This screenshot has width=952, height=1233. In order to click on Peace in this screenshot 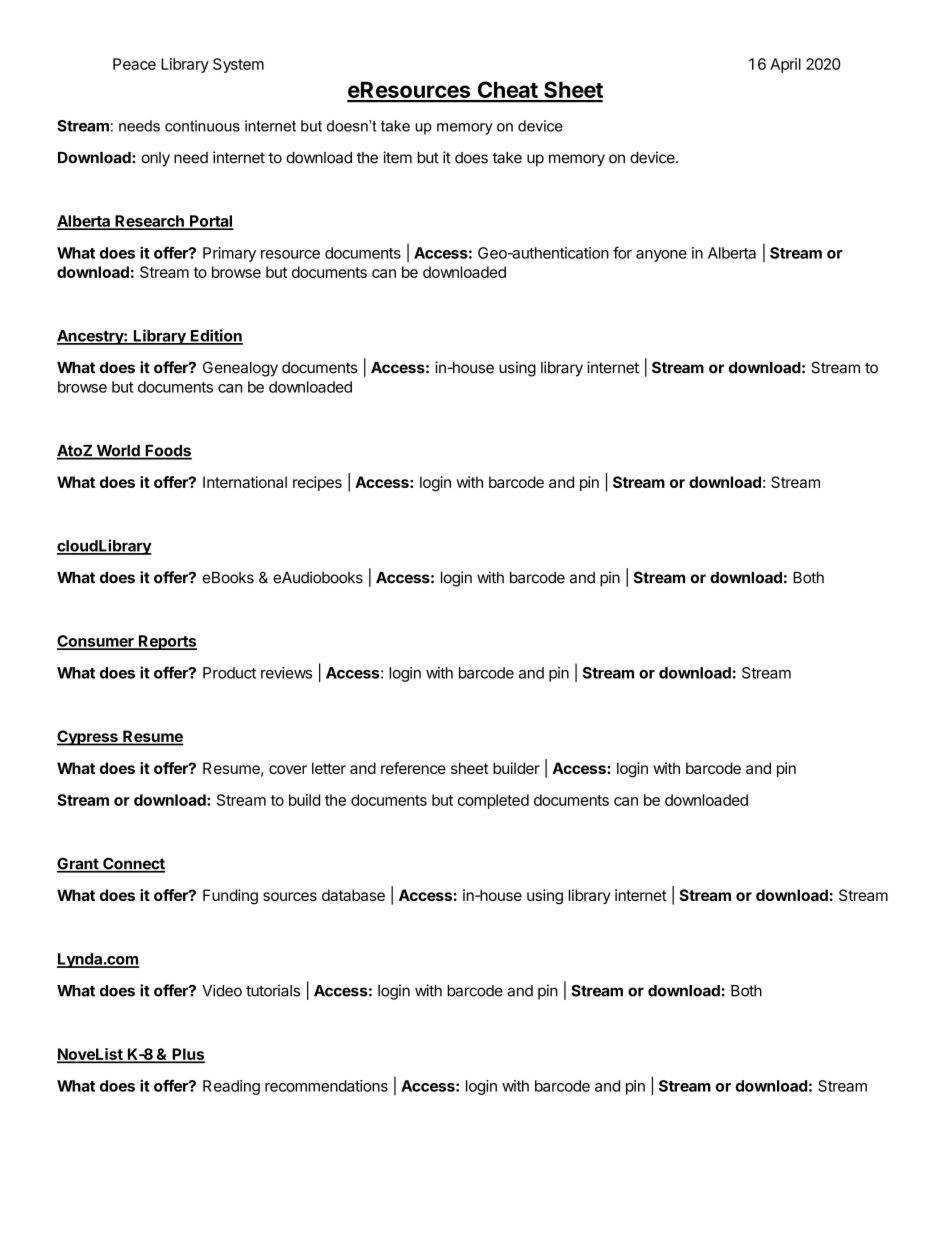, I will do `click(134, 64)`.
